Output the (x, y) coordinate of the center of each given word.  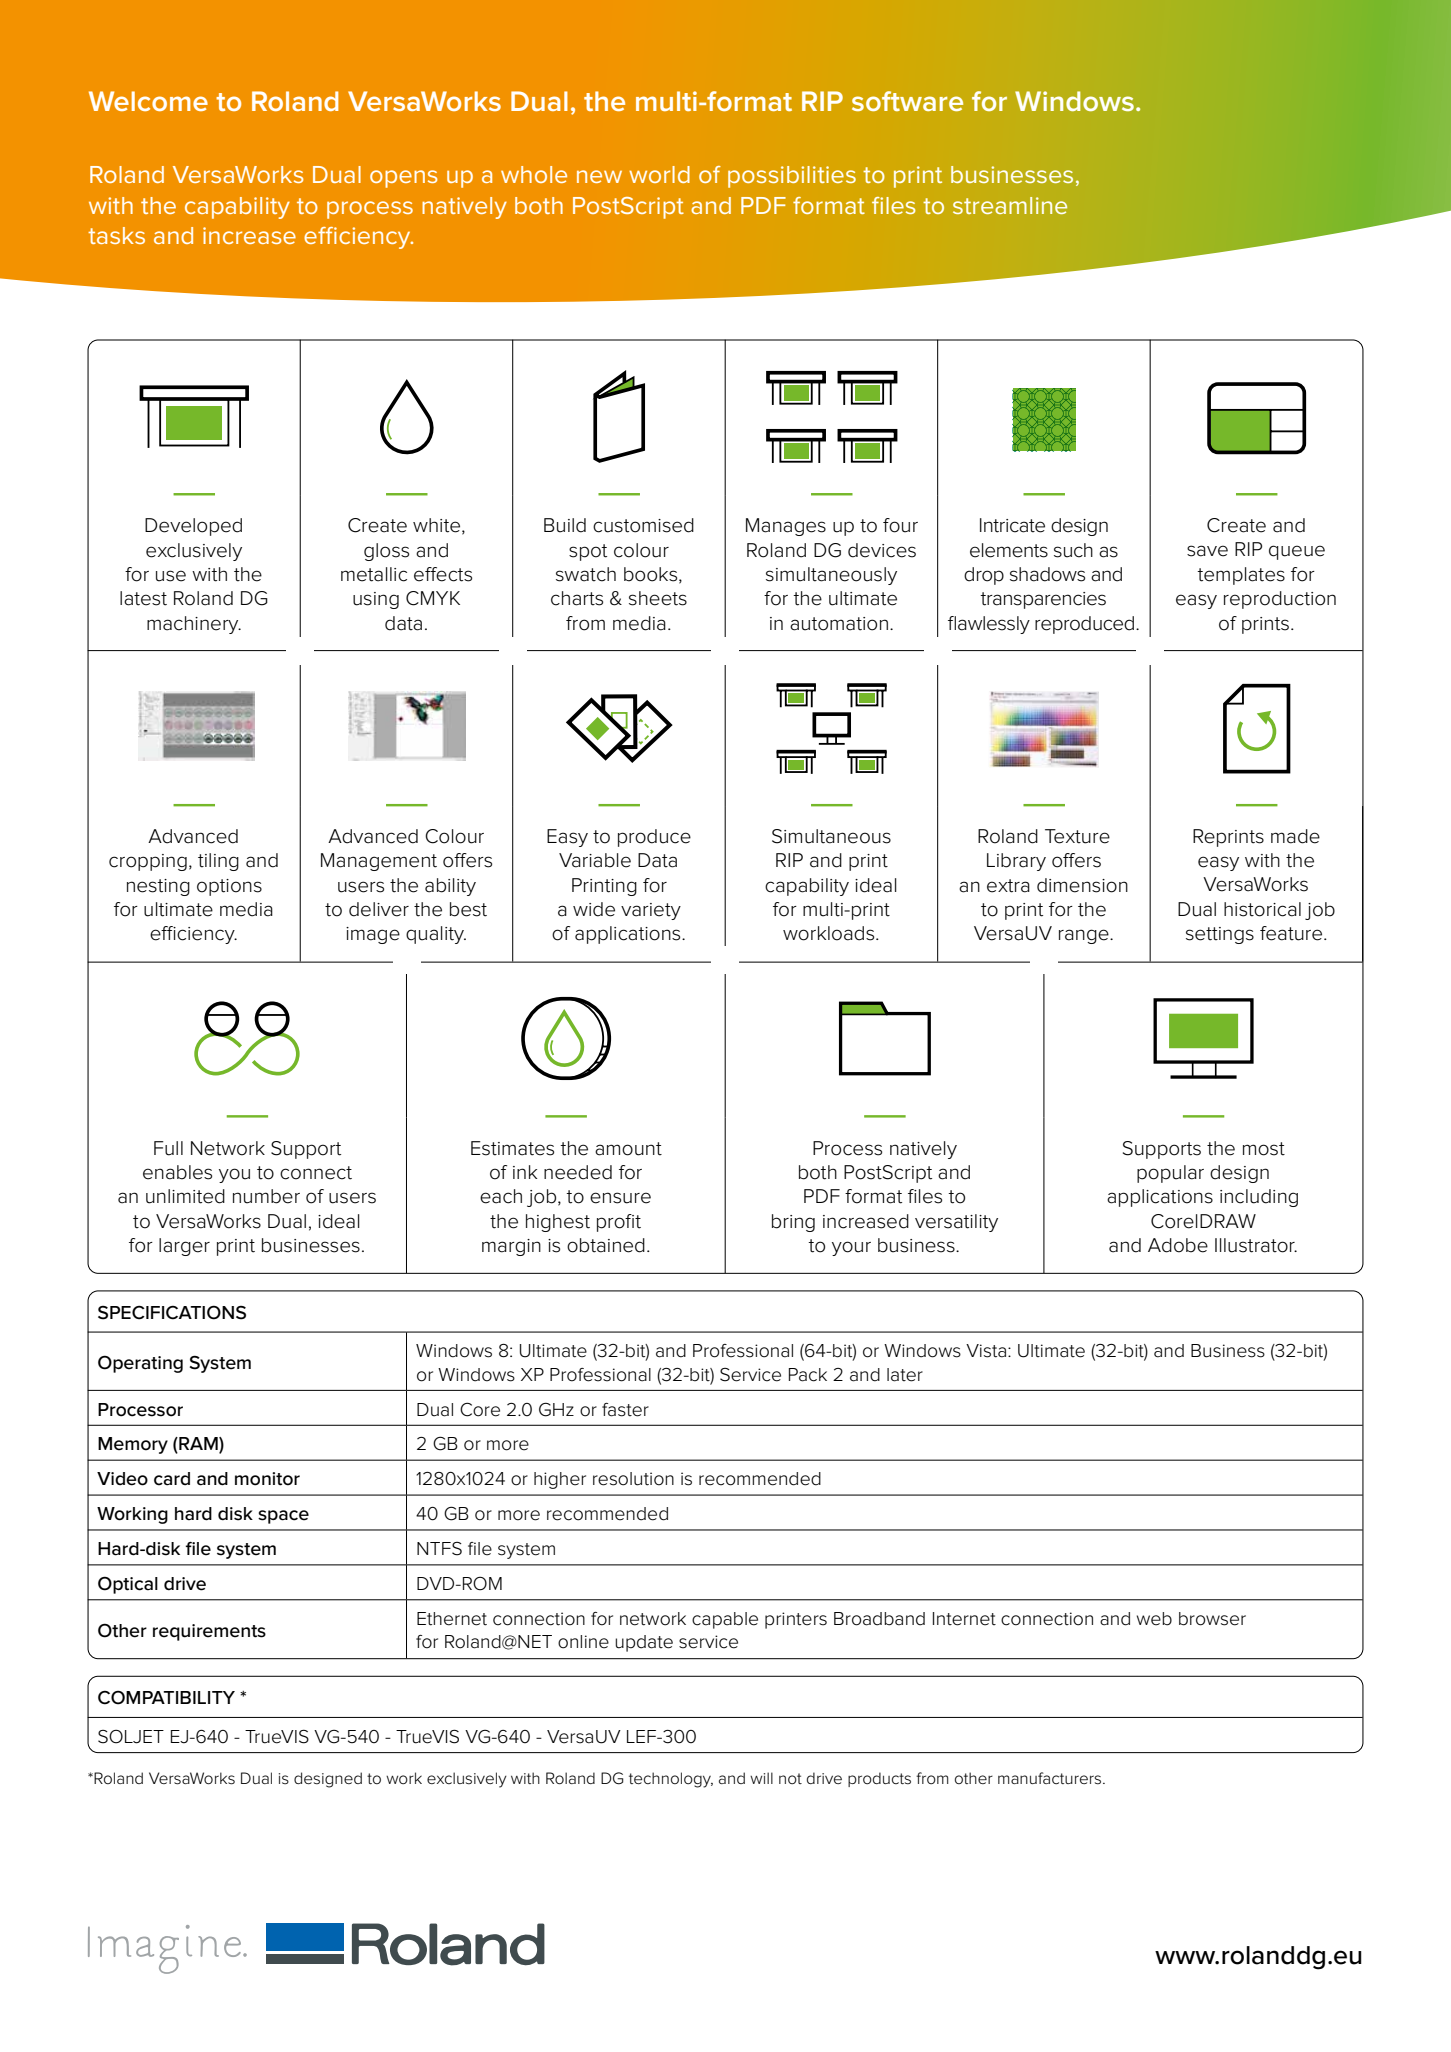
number (266, 1196)
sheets (658, 598)
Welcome (148, 101)
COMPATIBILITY (166, 1697)
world (659, 174)
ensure (620, 1198)
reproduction (1280, 600)
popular (1170, 1174)
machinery (194, 625)
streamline (1010, 205)
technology (671, 1780)
